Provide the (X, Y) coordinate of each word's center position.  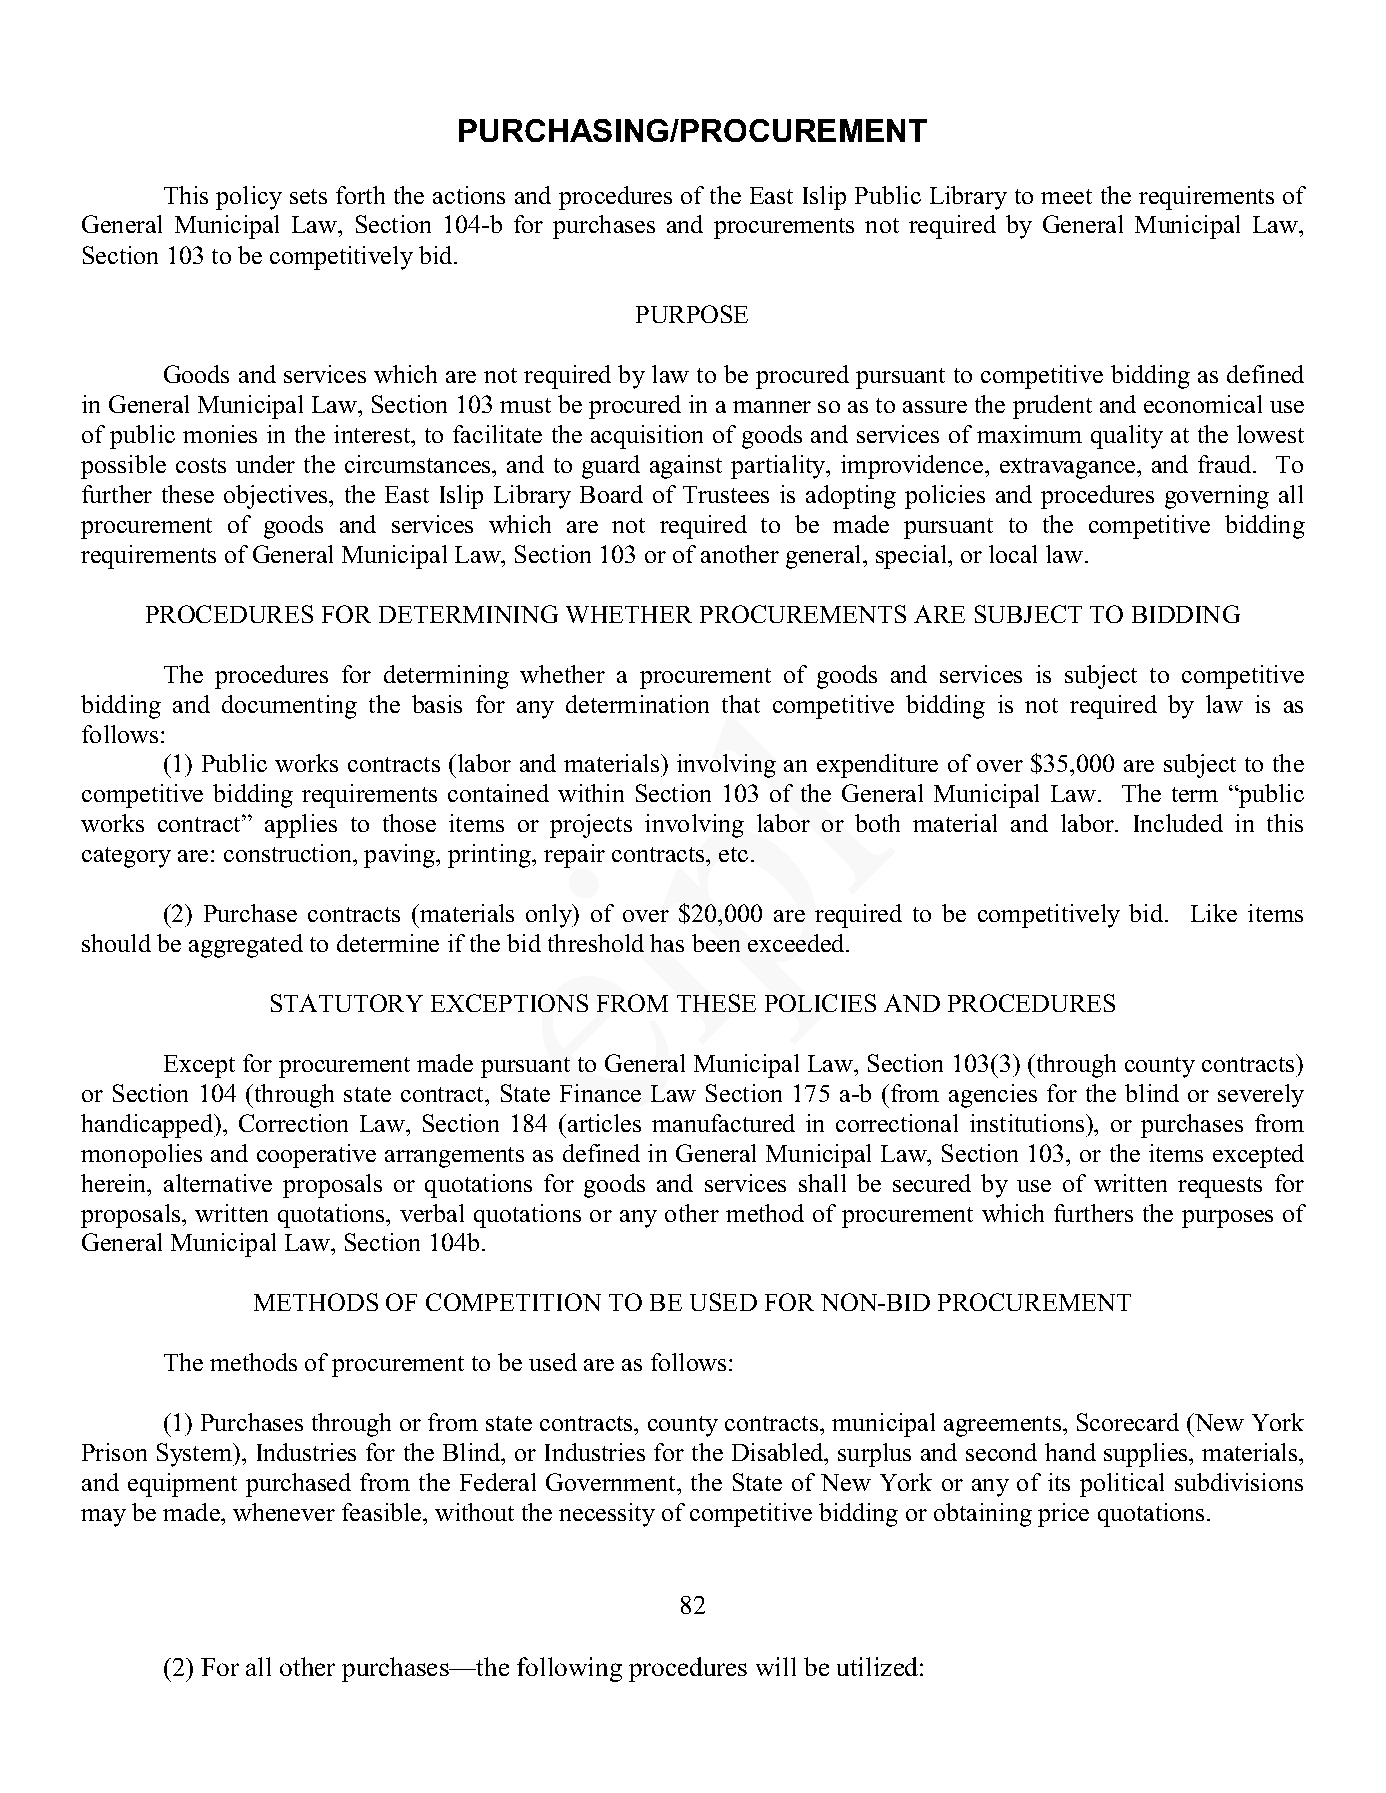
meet (1066, 196)
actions (469, 195)
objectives (277, 497)
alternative (218, 1183)
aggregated (246, 946)
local (1013, 554)
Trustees (726, 494)
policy (249, 198)
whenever (284, 1512)
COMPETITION (513, 1302)
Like (1214, 913)
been (716, 943)
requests (1220, 1187)
